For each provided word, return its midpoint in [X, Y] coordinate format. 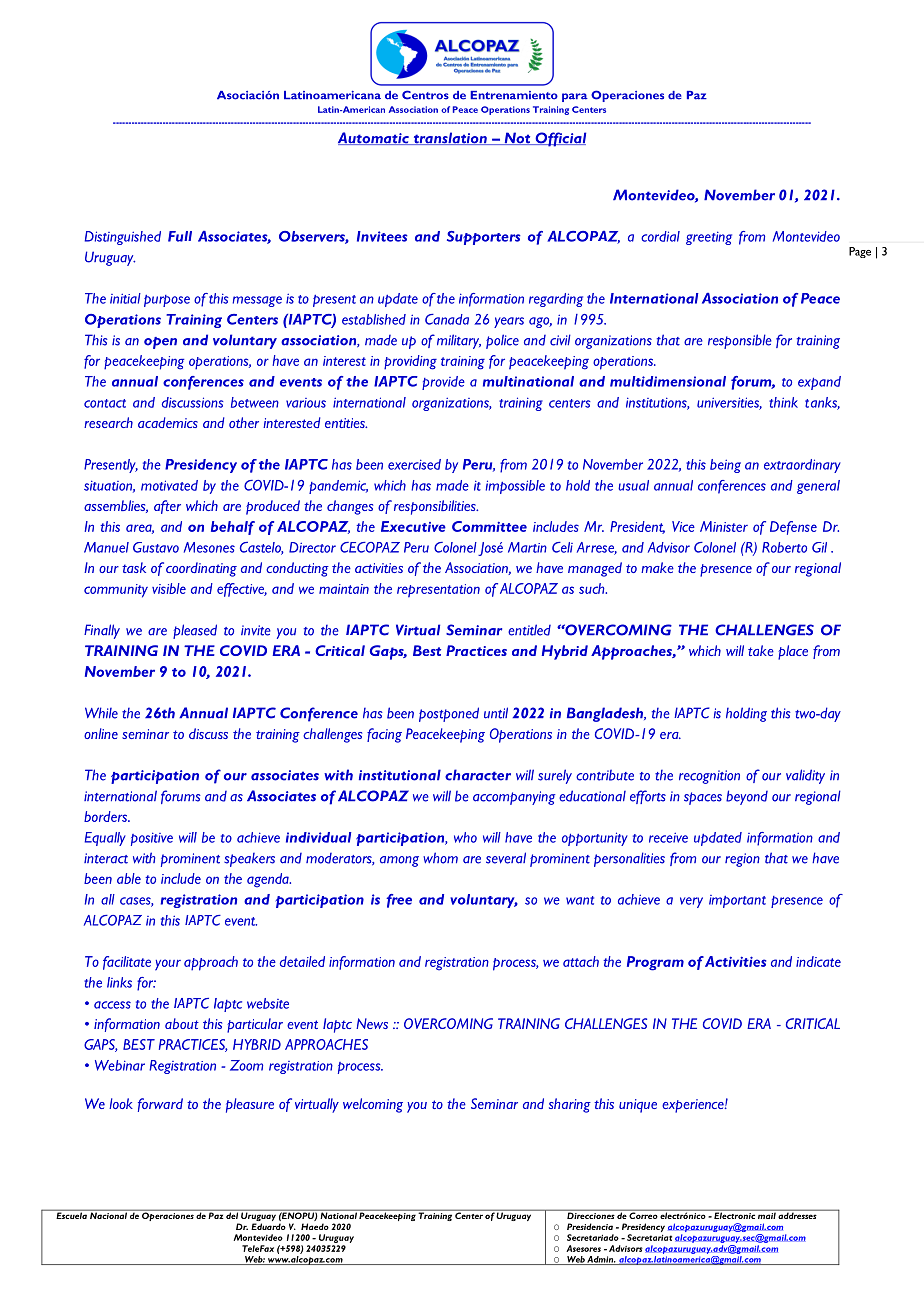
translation [450, 138]
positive [152, 839]
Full [180, 236]
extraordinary [802, 466]
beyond [747, 797]
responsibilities [436, 507]
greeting [709, 238]
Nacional [108, 1214]
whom [440, 858]
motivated [169, 485]
